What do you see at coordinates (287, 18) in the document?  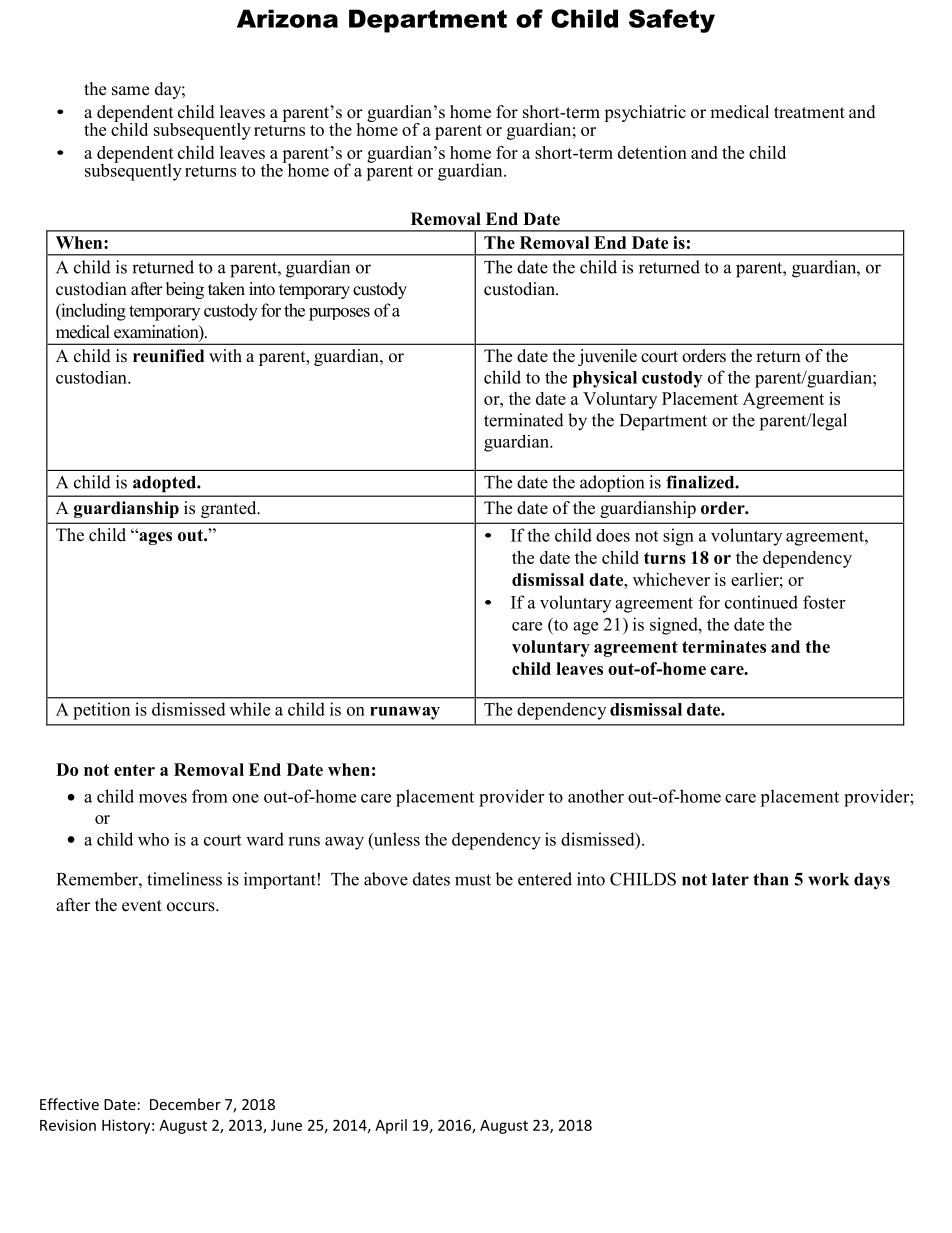 I see `Arizona` at bounding box center [287, 18].
